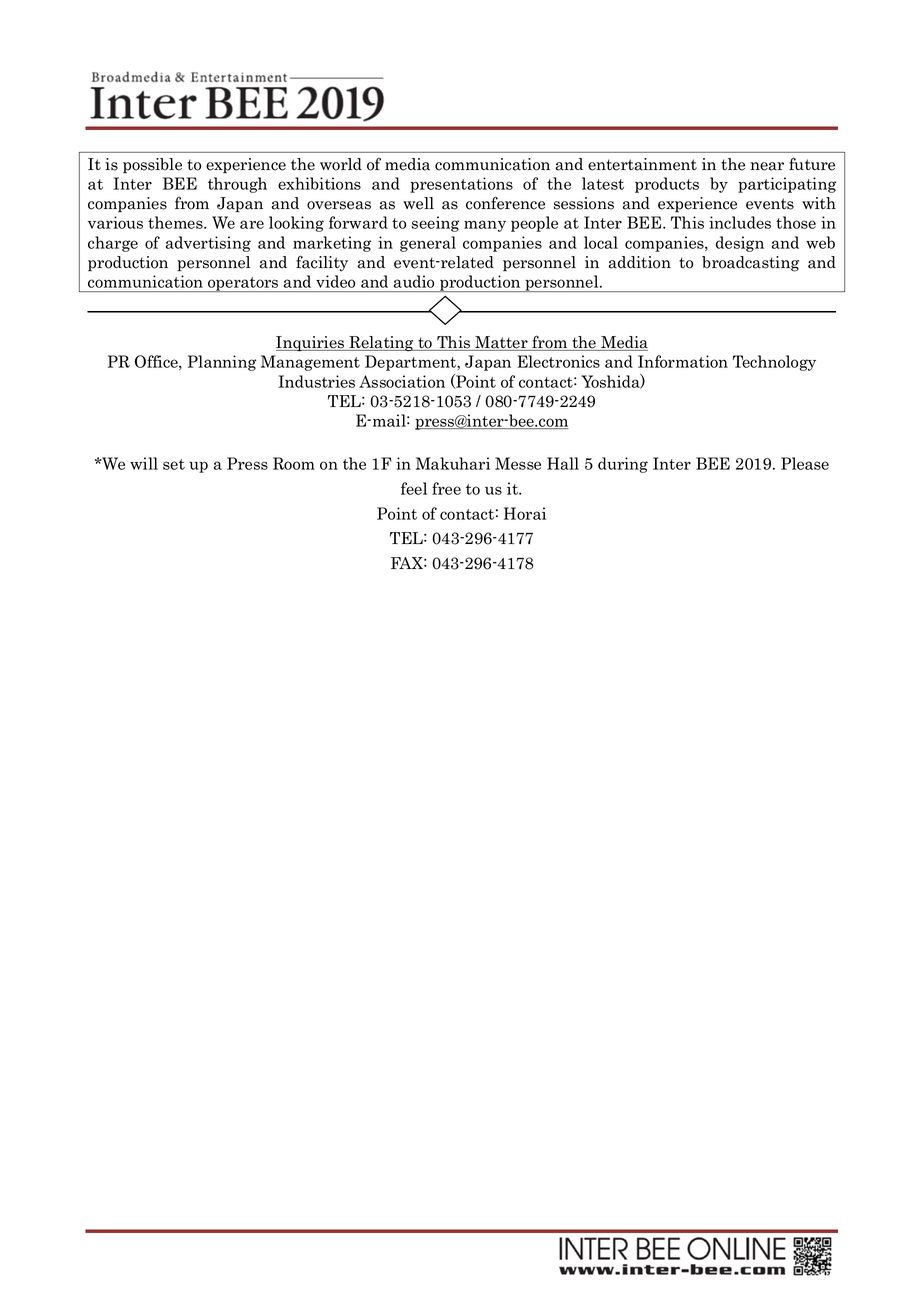  What do you see at coordinates (446, 488) in the document?
I see `free` at bounding box center [446, 488].
